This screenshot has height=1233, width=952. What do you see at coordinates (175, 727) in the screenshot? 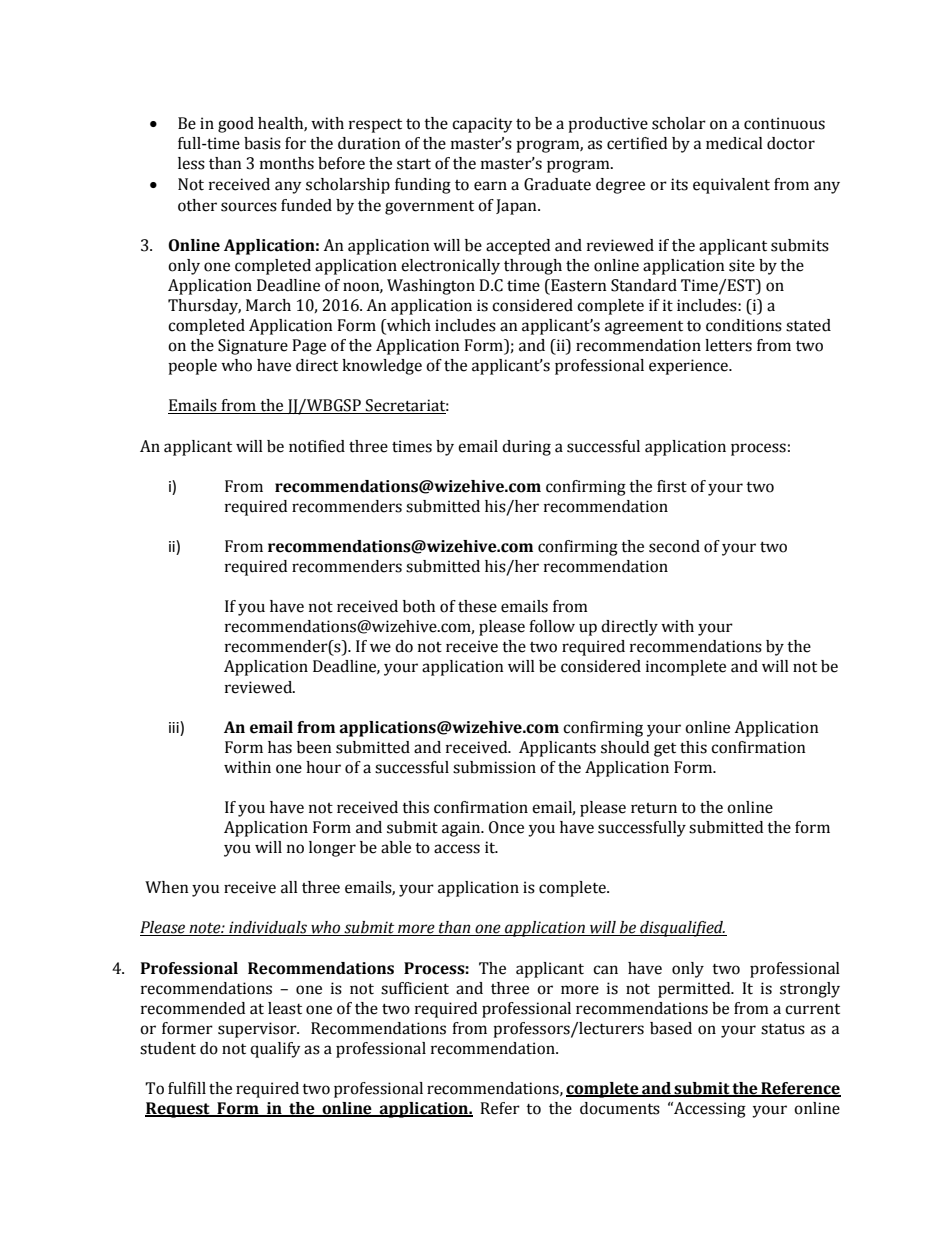
I see `iii` at bounding box center [175, 727].
